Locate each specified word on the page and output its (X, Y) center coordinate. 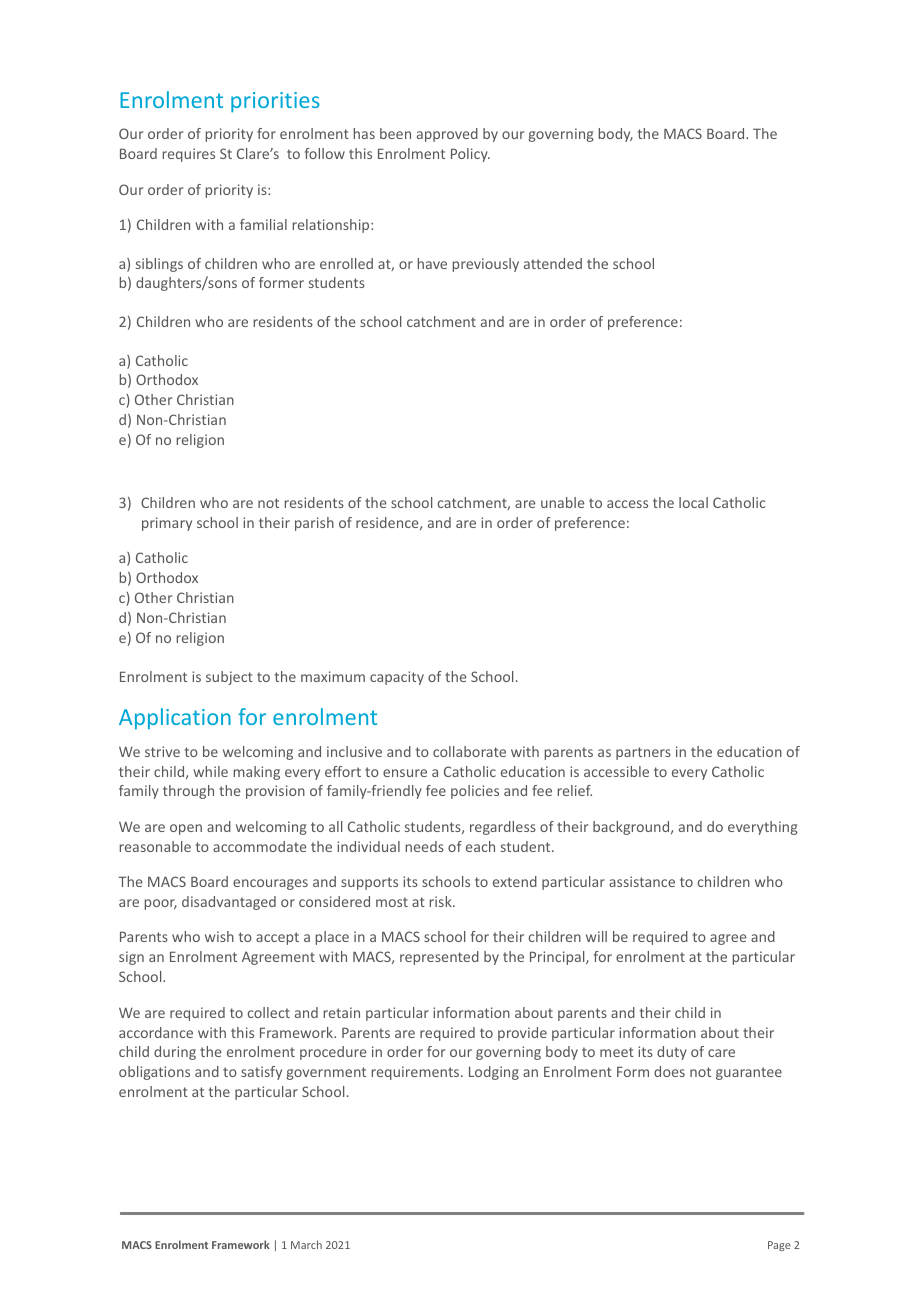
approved (447, 135)
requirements (417, 1073)
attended (553, 263)
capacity (397, 678)
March (306, 1244)
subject (229, 678)
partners (643, 753)
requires (189, 155)
